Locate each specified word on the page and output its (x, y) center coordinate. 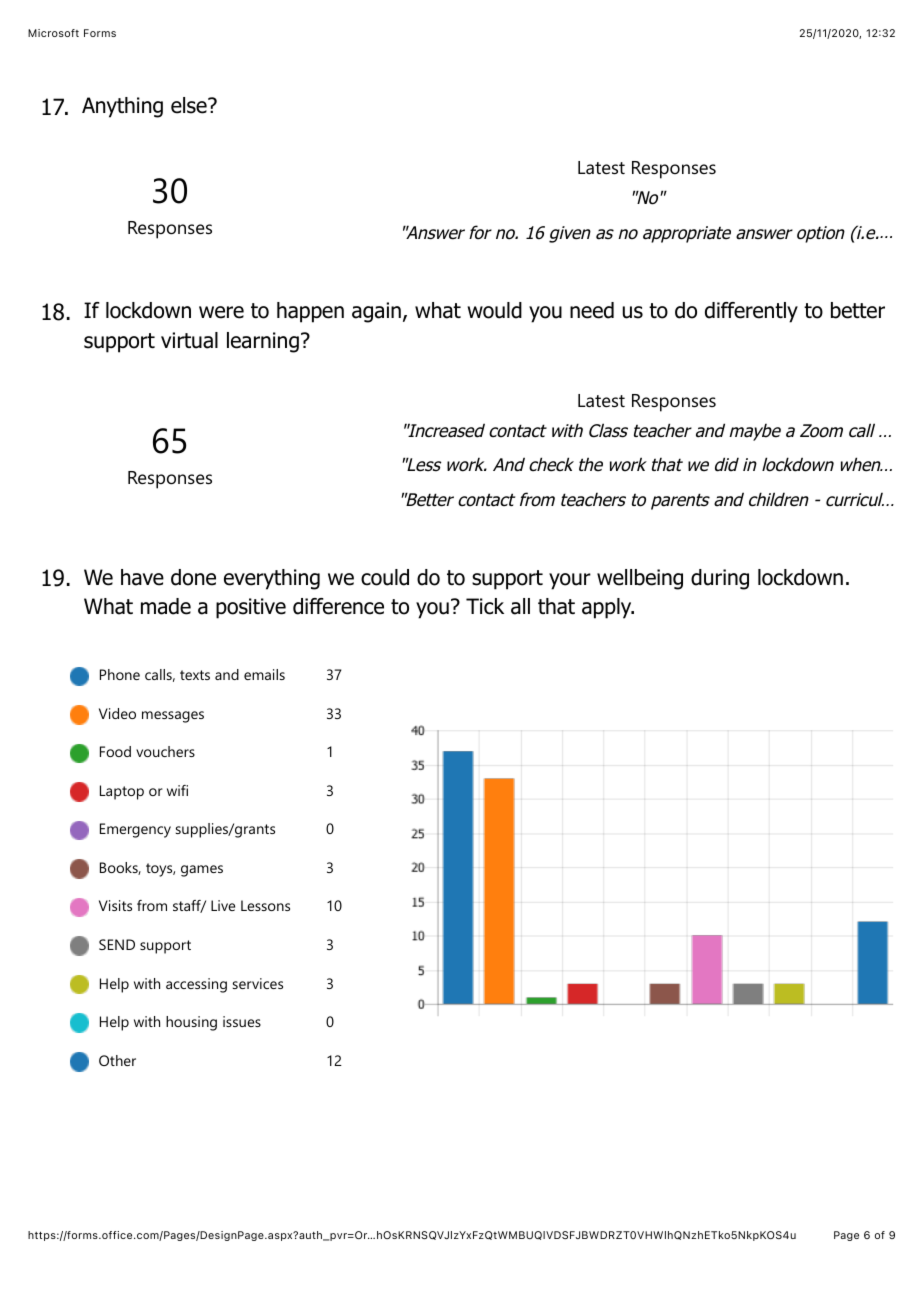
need (592, 310)
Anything (122, 107)
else (190, 105)
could (385, 577)
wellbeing (640, 579)
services (258, 983)
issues (242, 1021)
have (142, 577)
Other (117, 1060)
